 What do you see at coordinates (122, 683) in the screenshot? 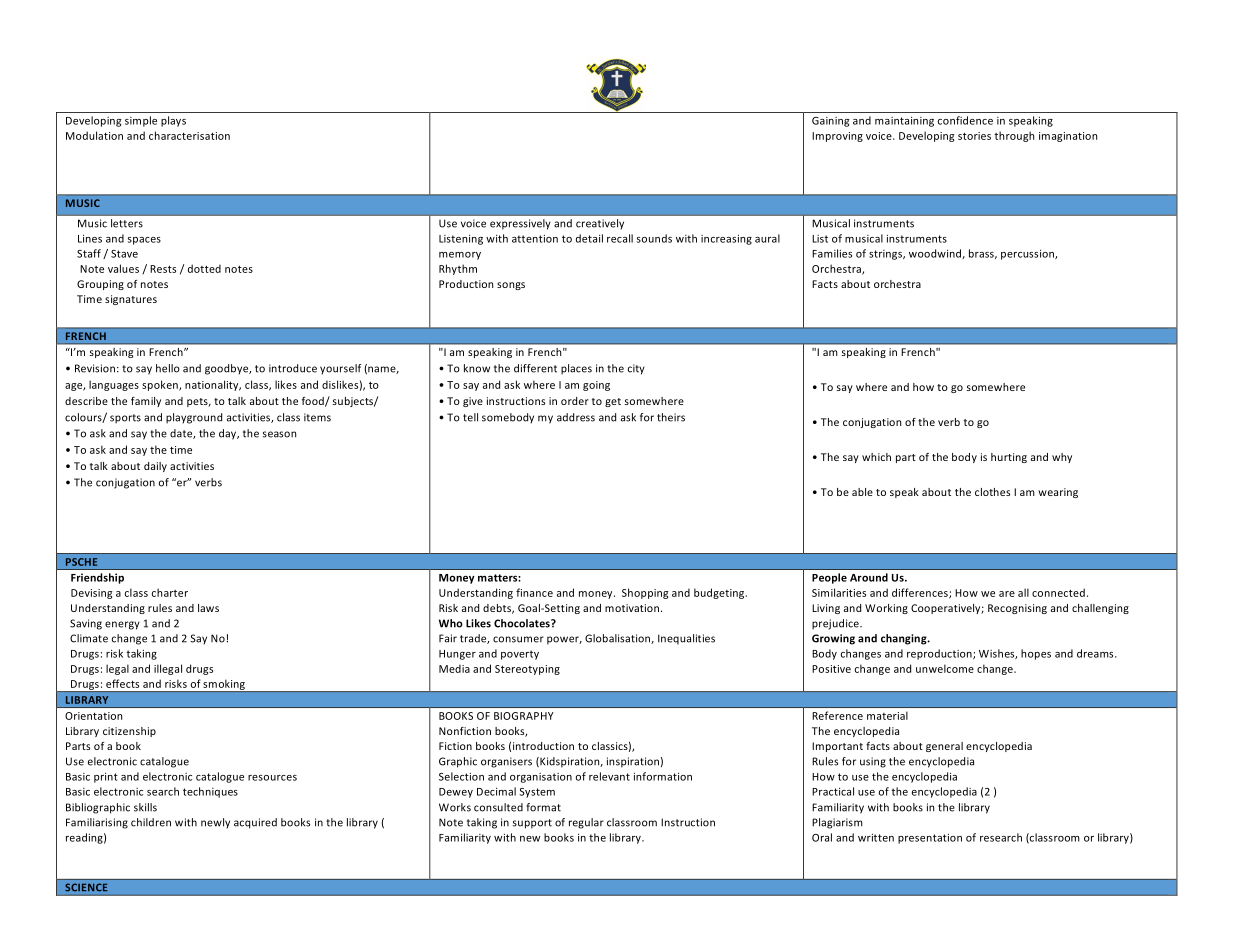
I see `effects` at bounding box center [122, 683].
